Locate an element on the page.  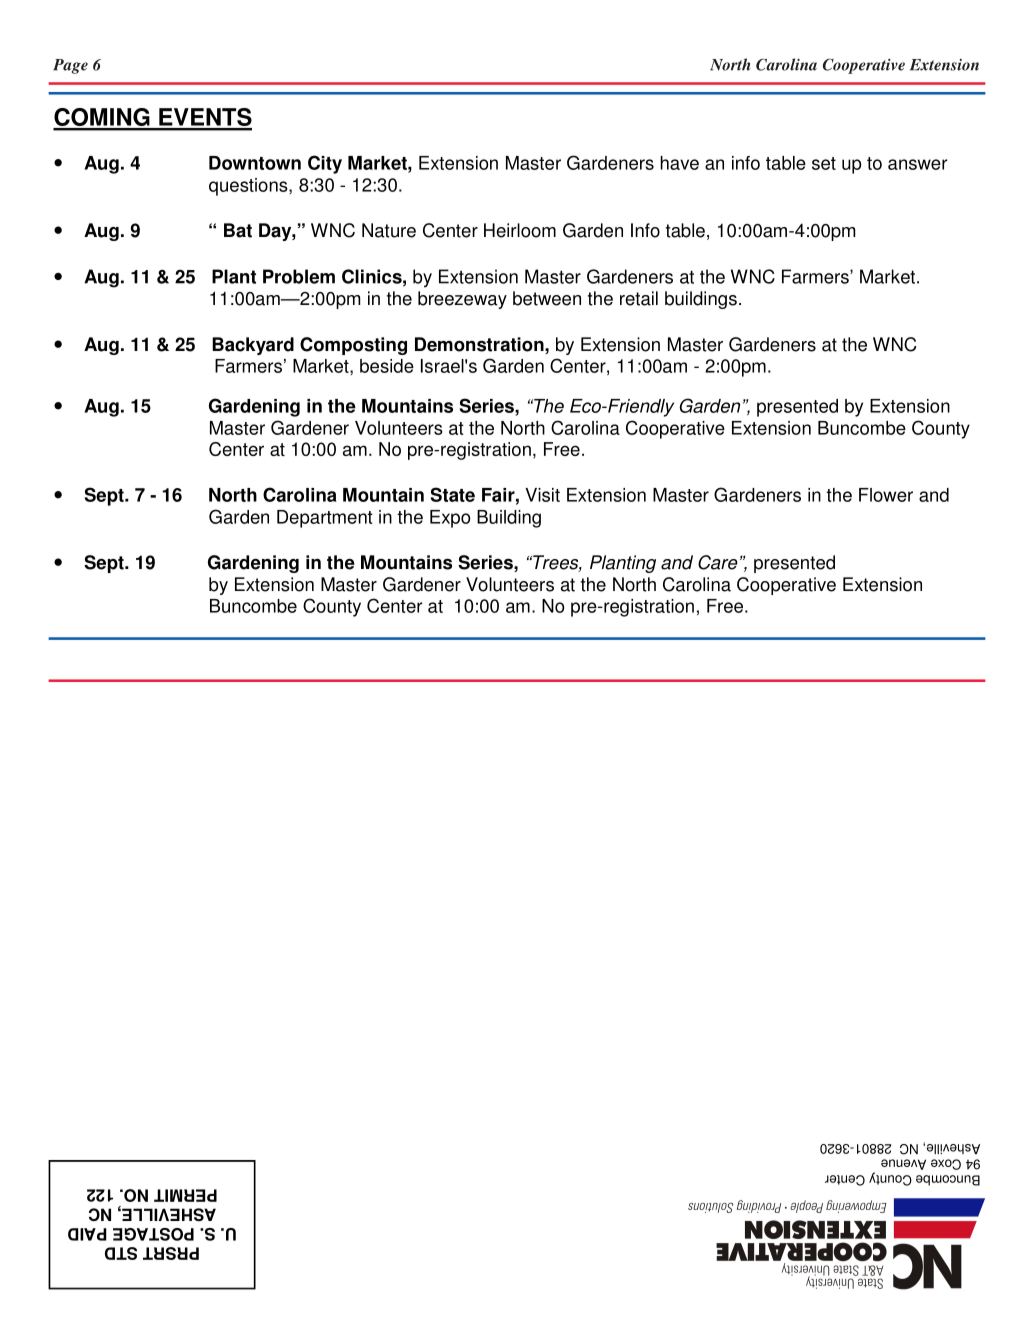
beside is located at coordinates (387, 366).
